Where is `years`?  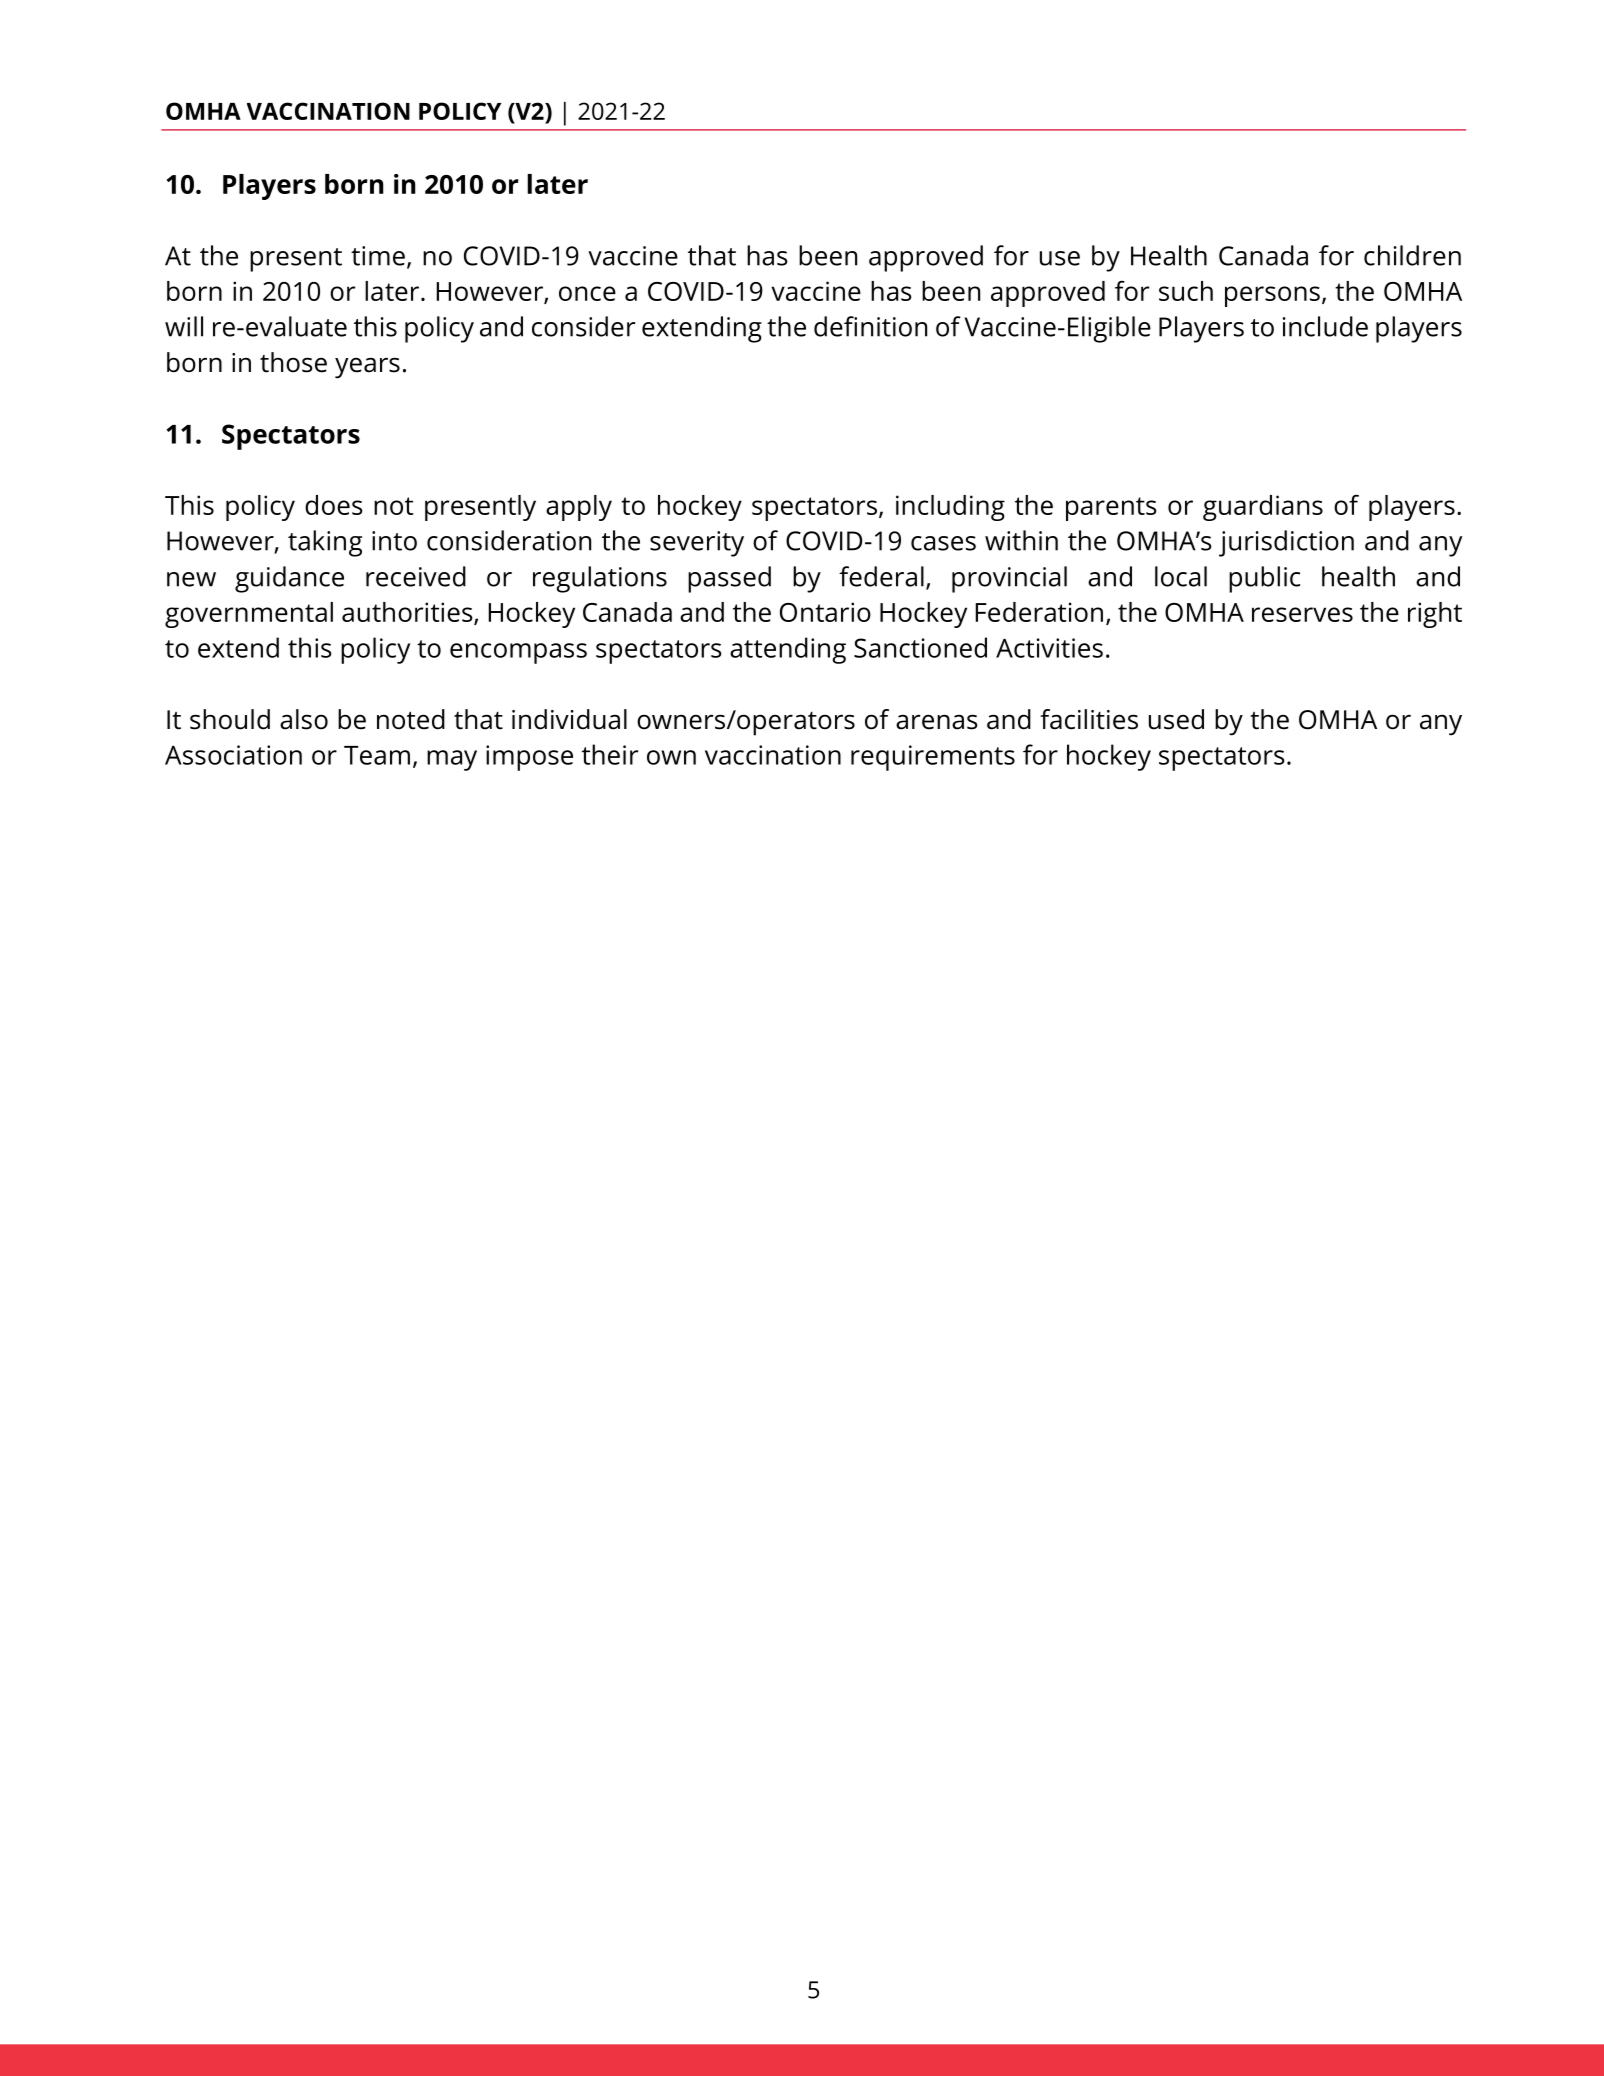 years is located at coordinates (367, 368).
